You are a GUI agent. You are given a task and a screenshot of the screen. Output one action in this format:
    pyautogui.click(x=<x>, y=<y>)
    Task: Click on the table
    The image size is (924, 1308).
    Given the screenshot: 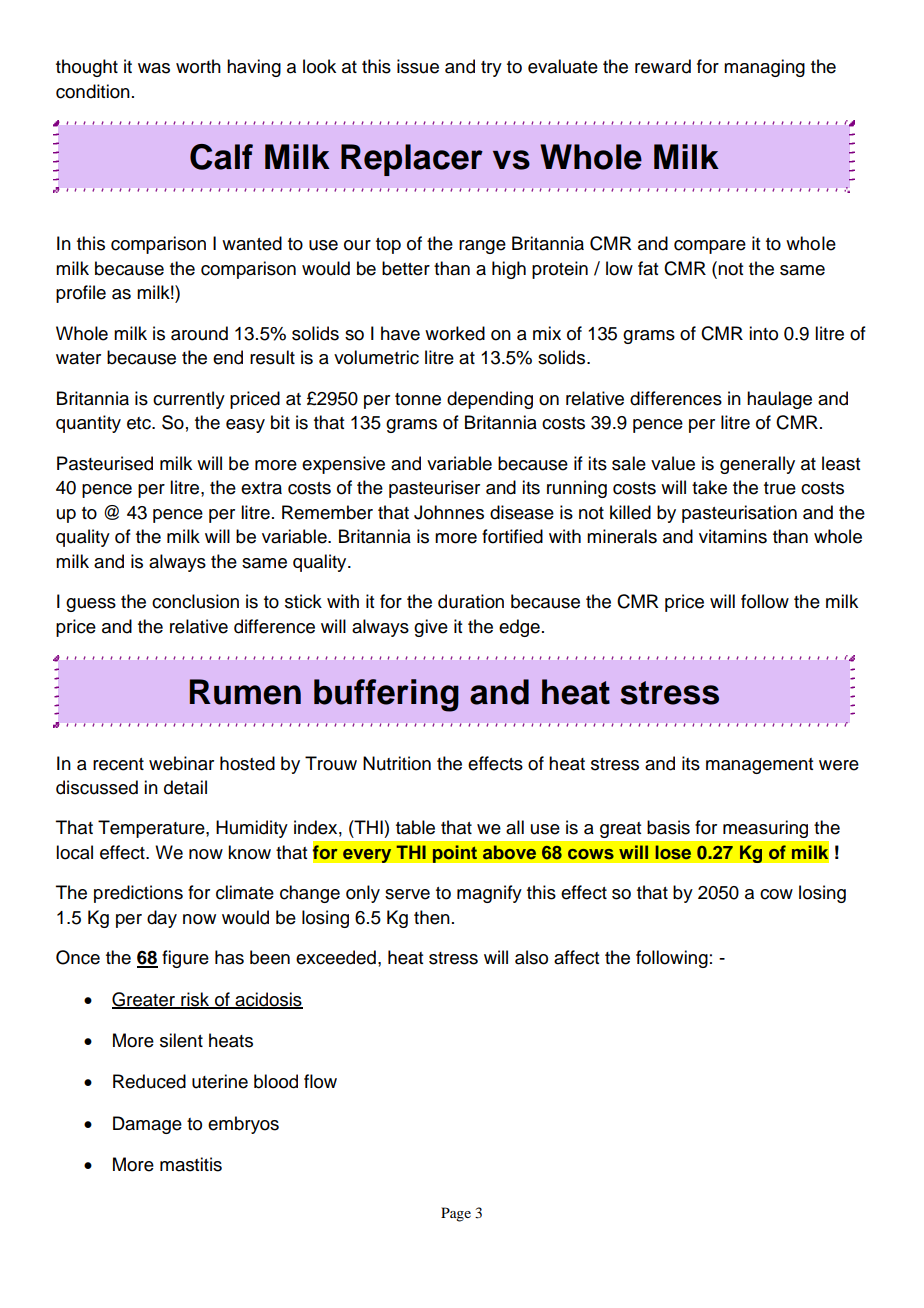 What is the action you would take?
    pyautogui.click(x=415, y=827)
